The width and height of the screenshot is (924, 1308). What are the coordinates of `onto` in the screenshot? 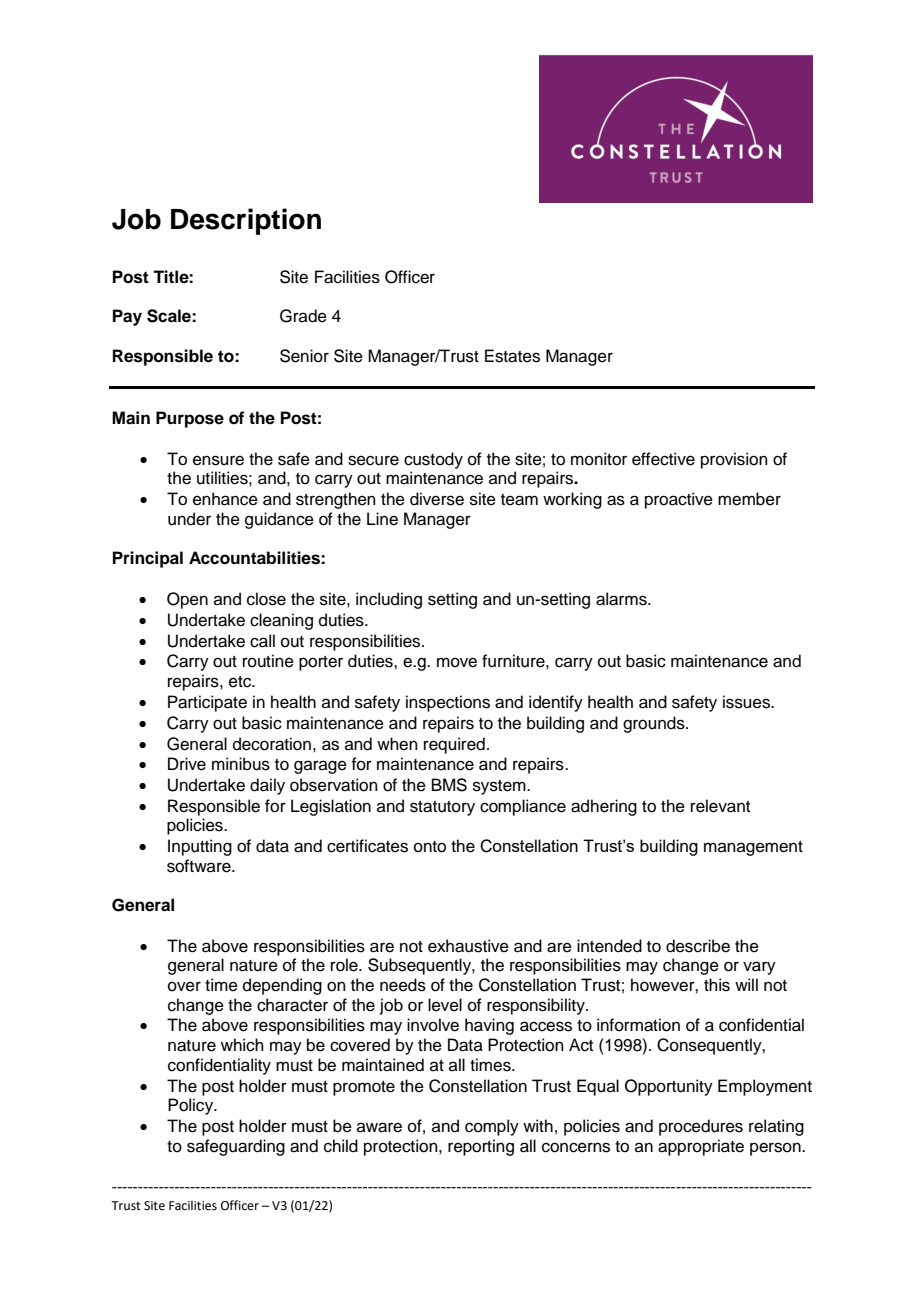 It's located at (430, 847).
